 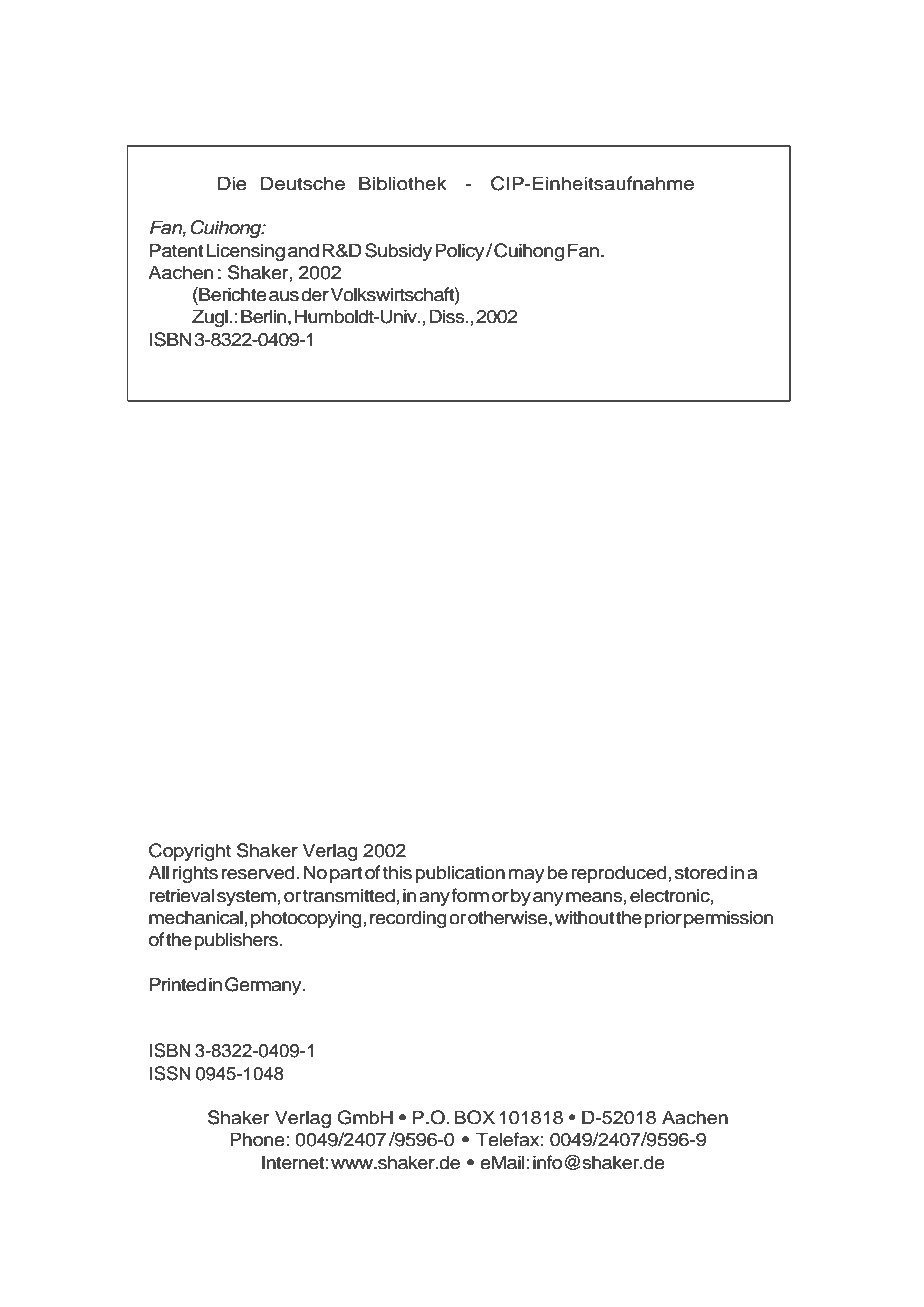 What do you see at coordinates (461, 252) in the screenshot?
I see `Policy` at bounding box center [461, 252].
